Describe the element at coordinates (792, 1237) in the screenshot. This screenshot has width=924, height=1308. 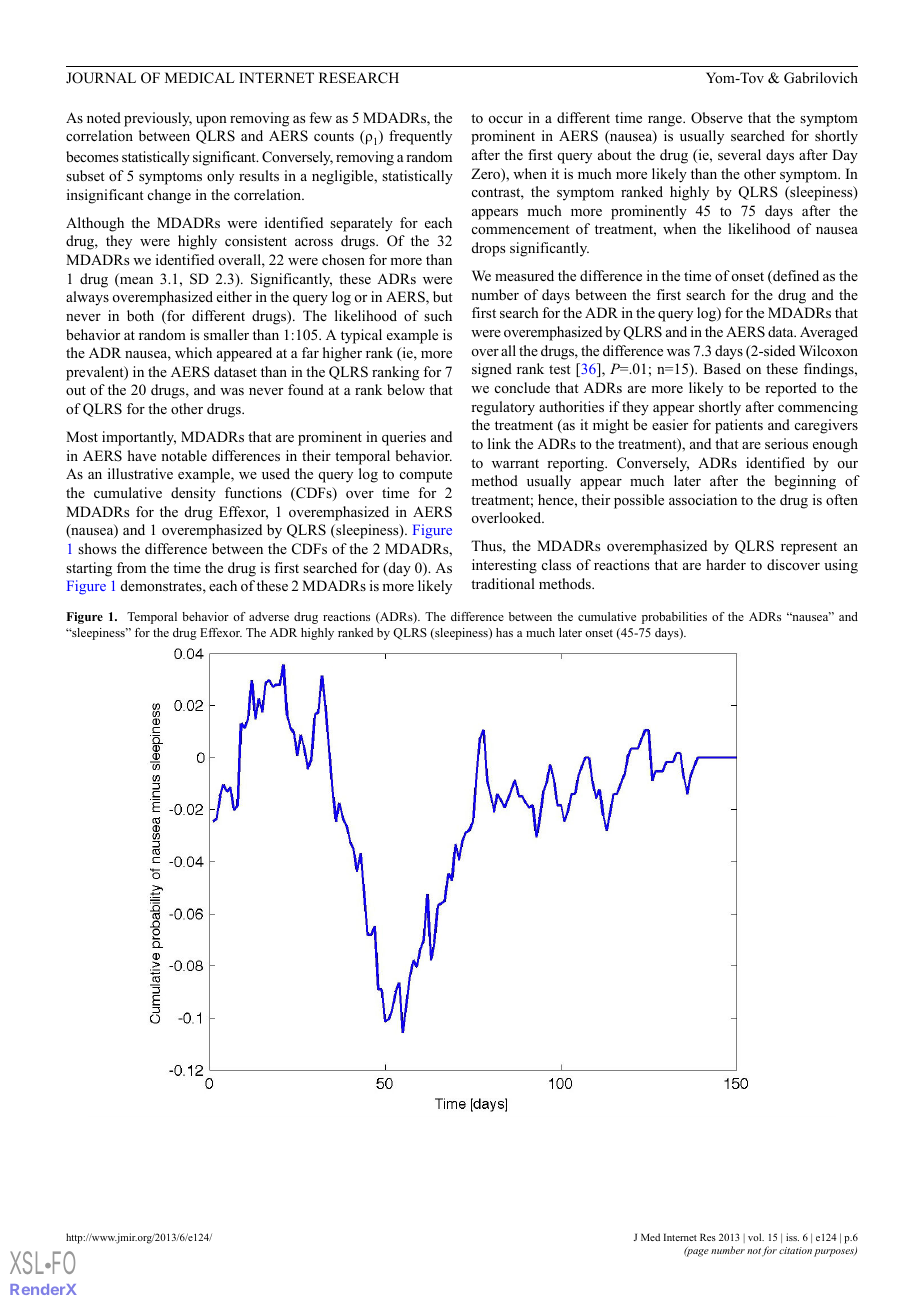
I see `iss` at that location.
